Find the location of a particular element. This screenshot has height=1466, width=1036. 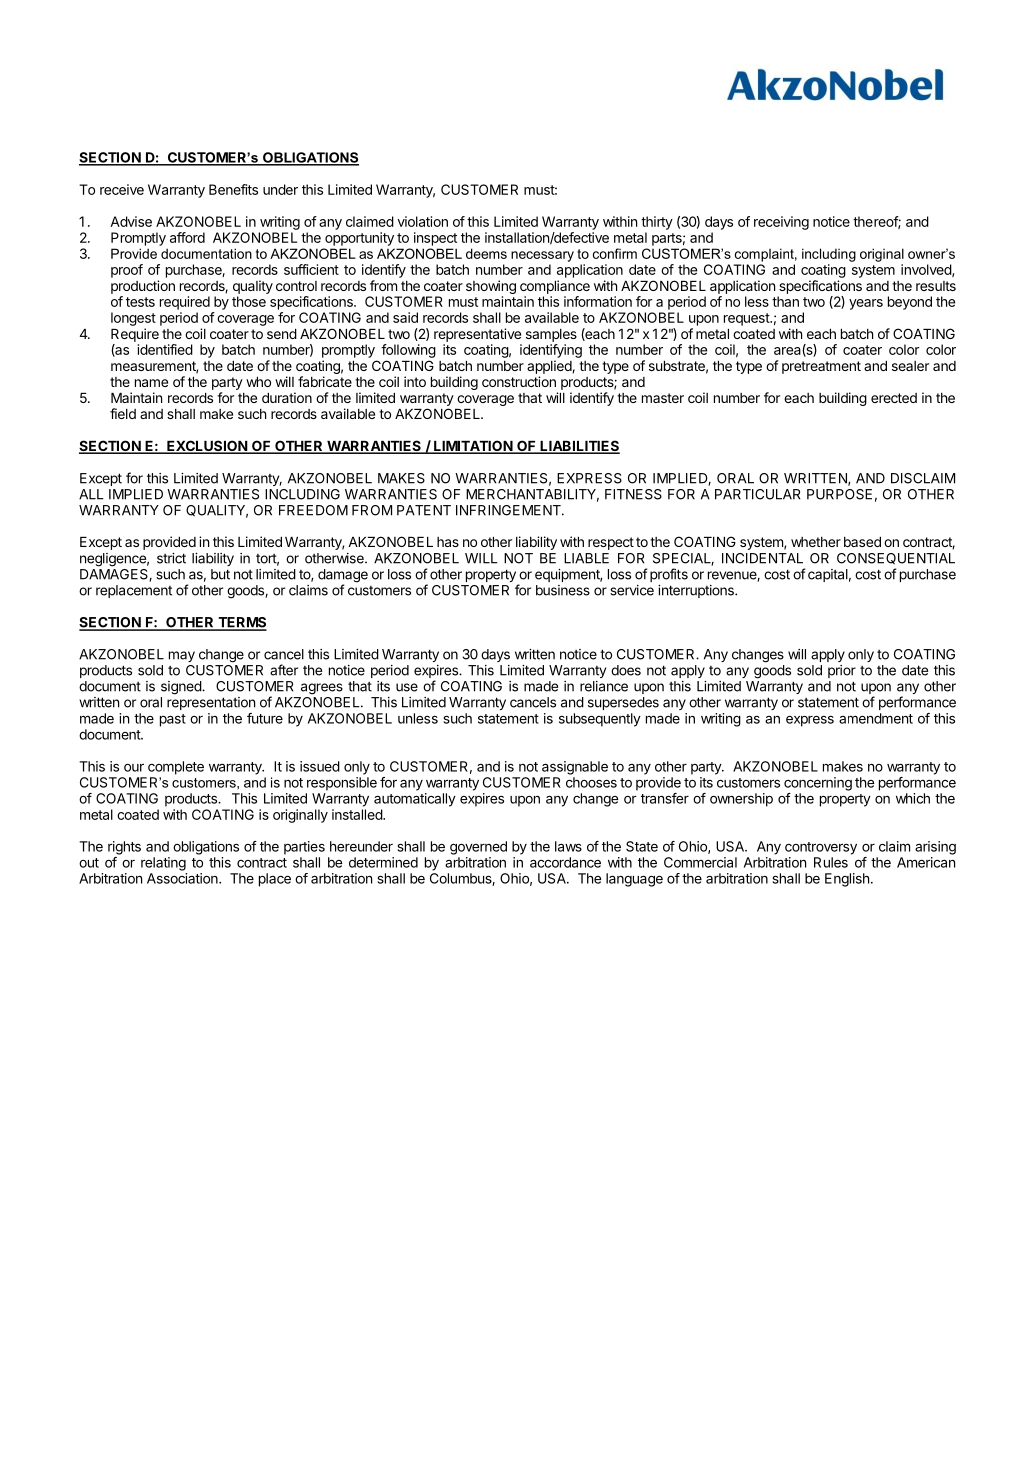

strict is located at coordinates (171, 558).
